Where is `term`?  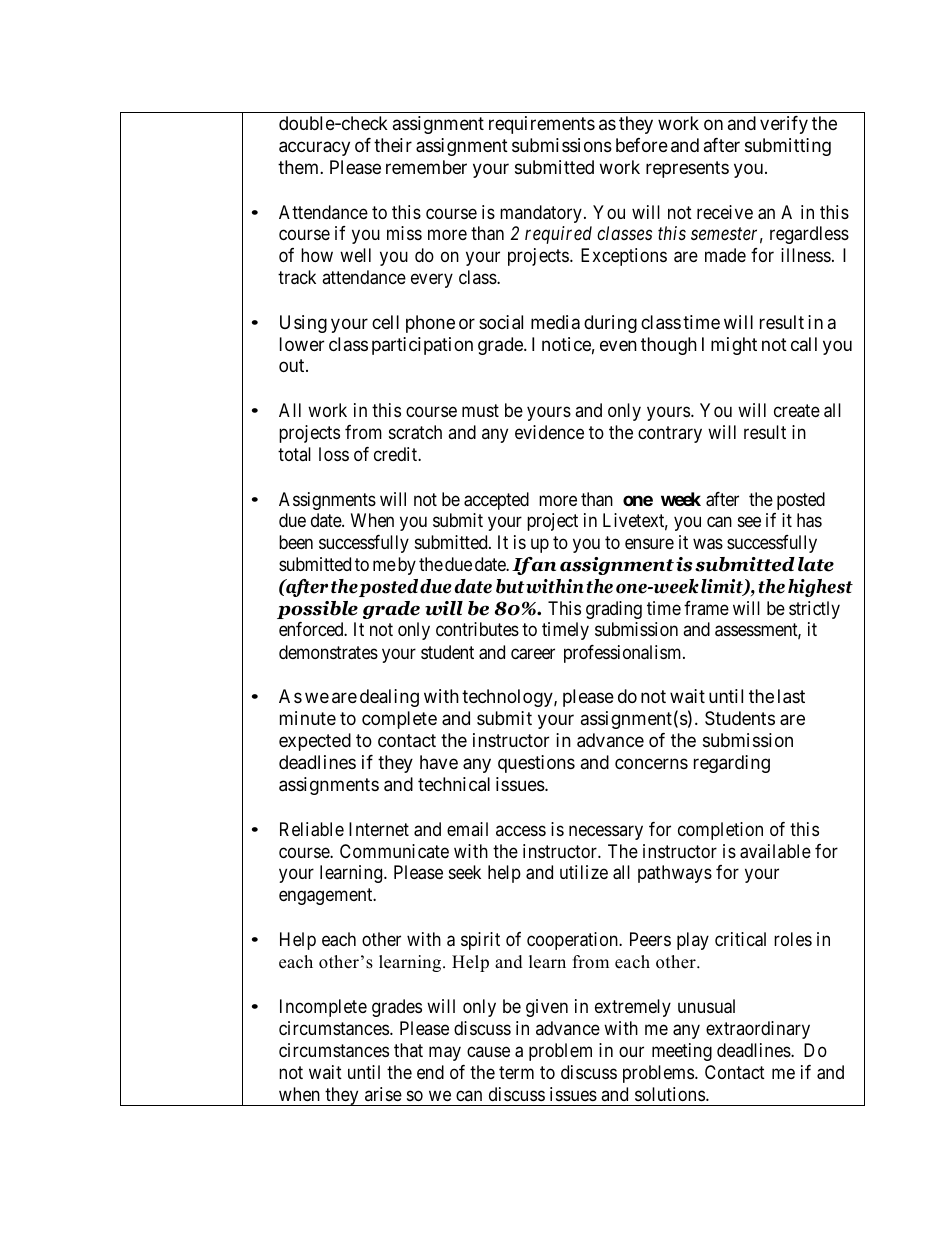 term is located at coordinates (516, 1072).
